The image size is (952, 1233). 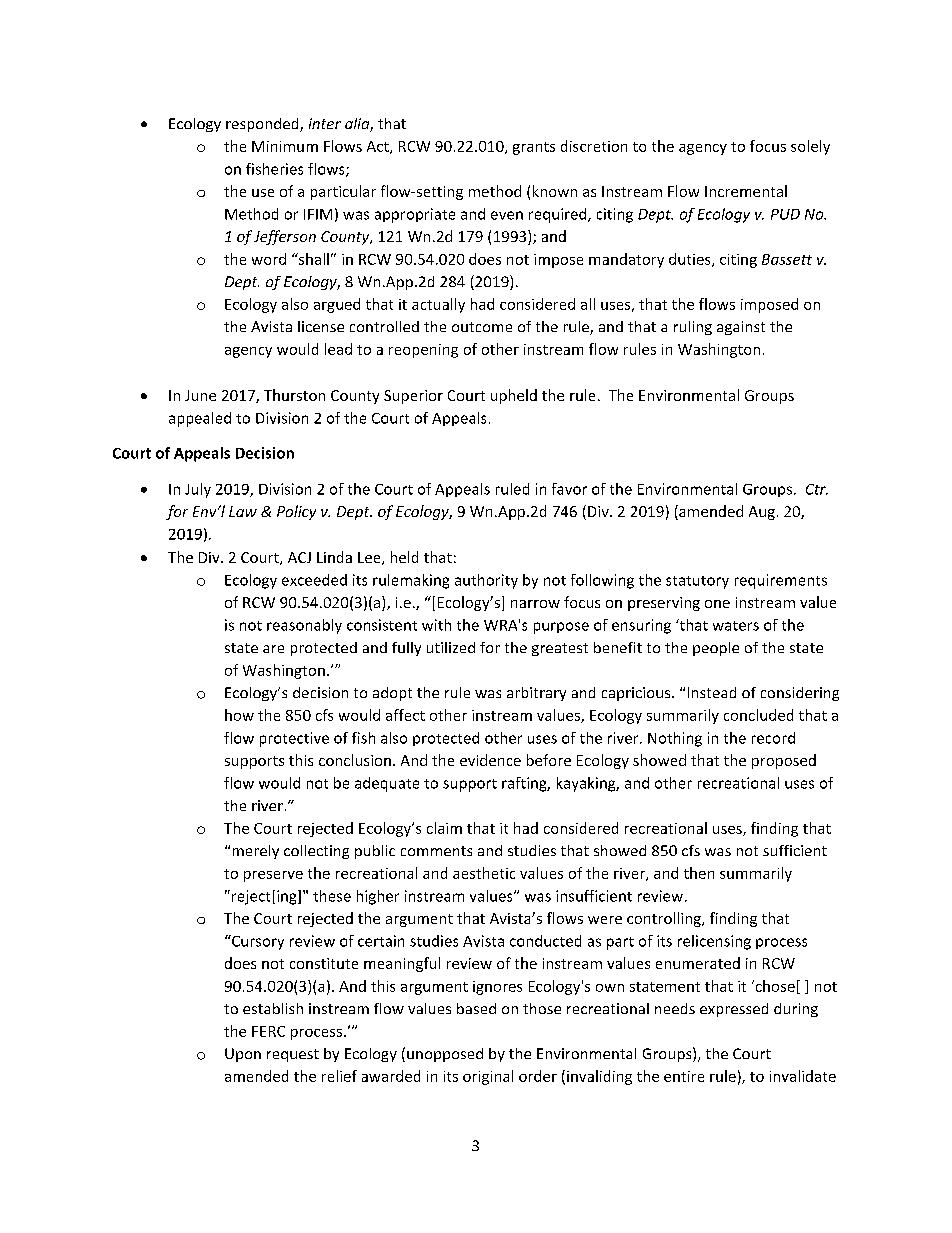 I want to click on evidence, so click(x=490, y=760).
